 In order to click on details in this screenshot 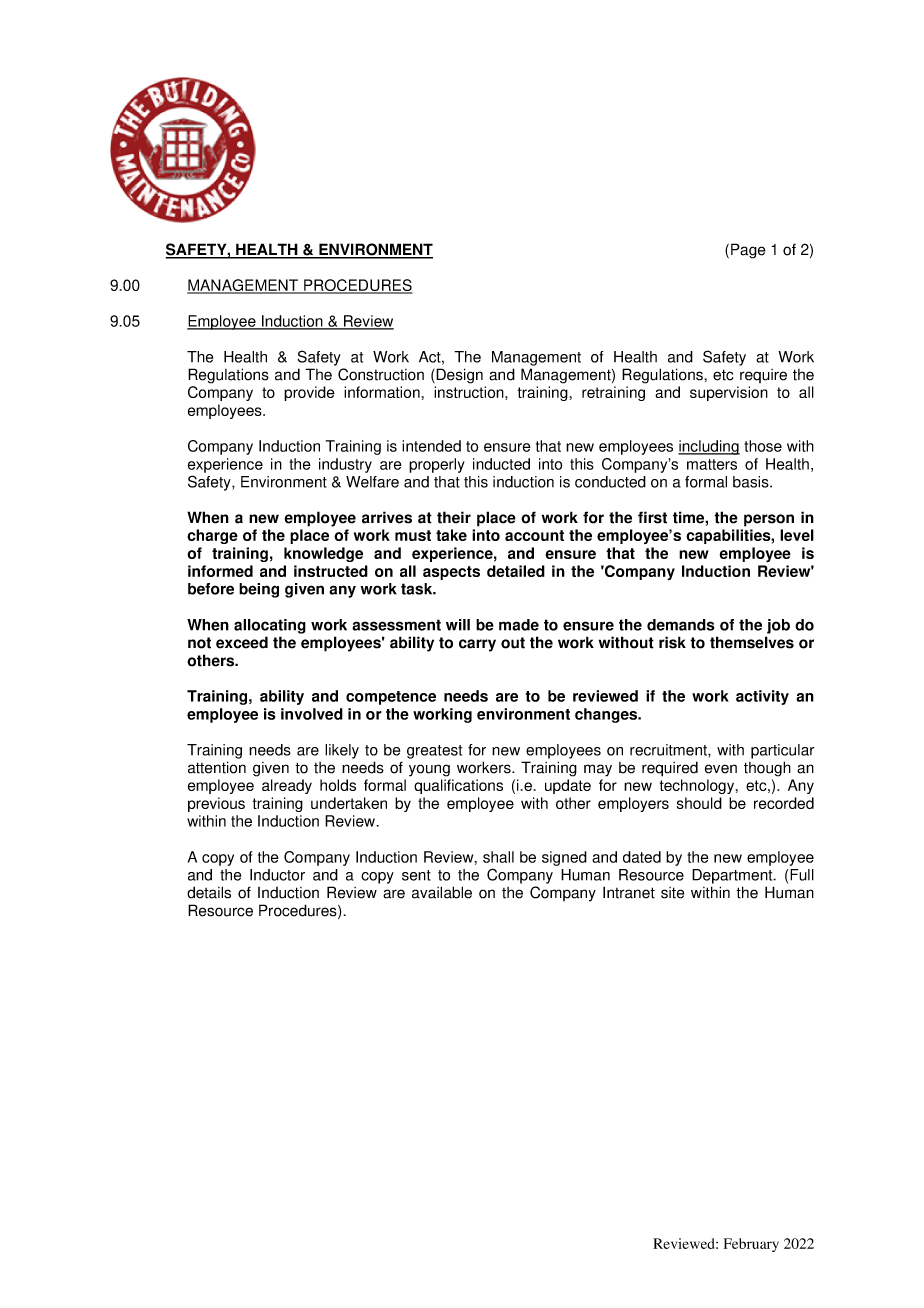, I will do `click(209, 892)`.
